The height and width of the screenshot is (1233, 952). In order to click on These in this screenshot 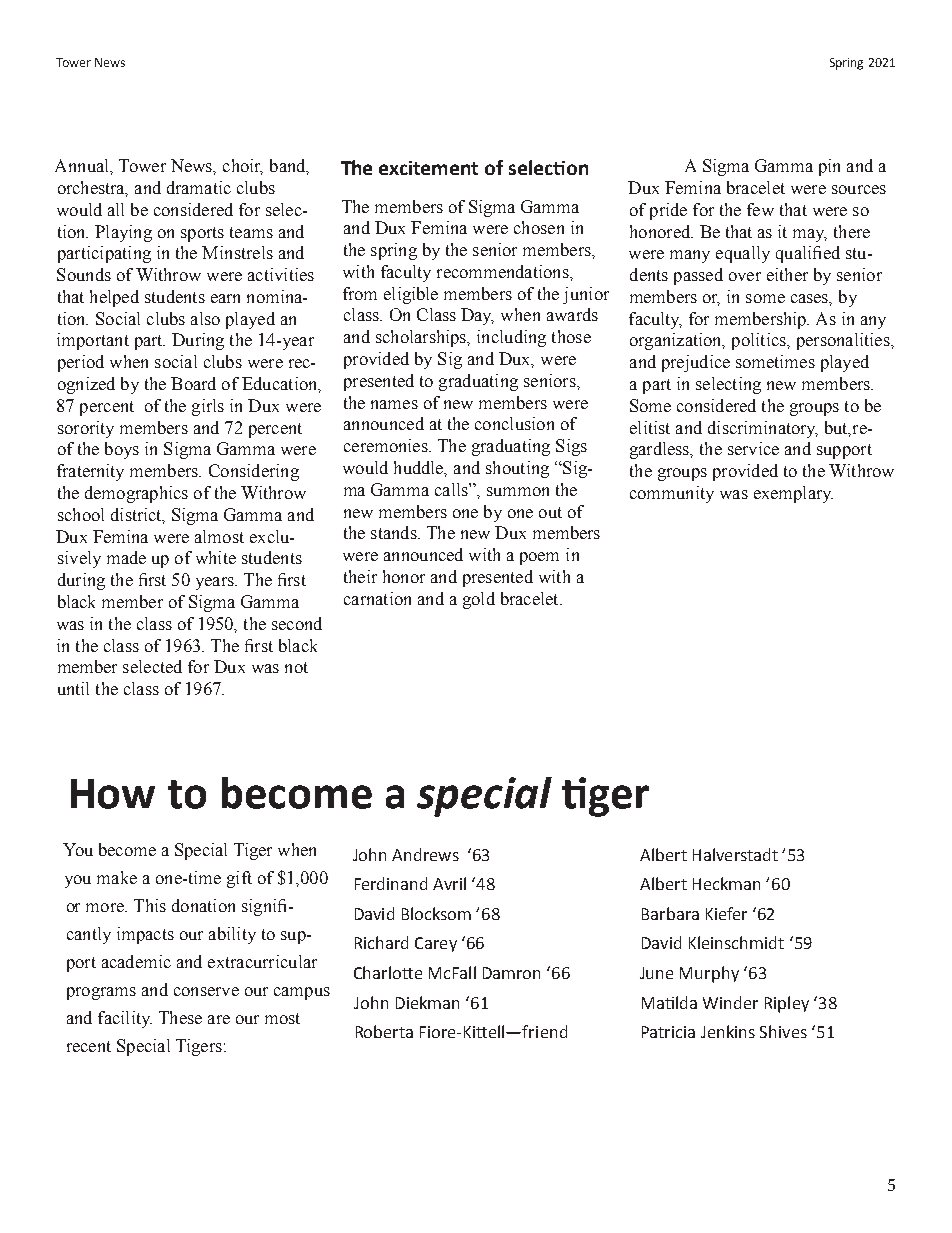, I will do `click(180, 1017)`.
